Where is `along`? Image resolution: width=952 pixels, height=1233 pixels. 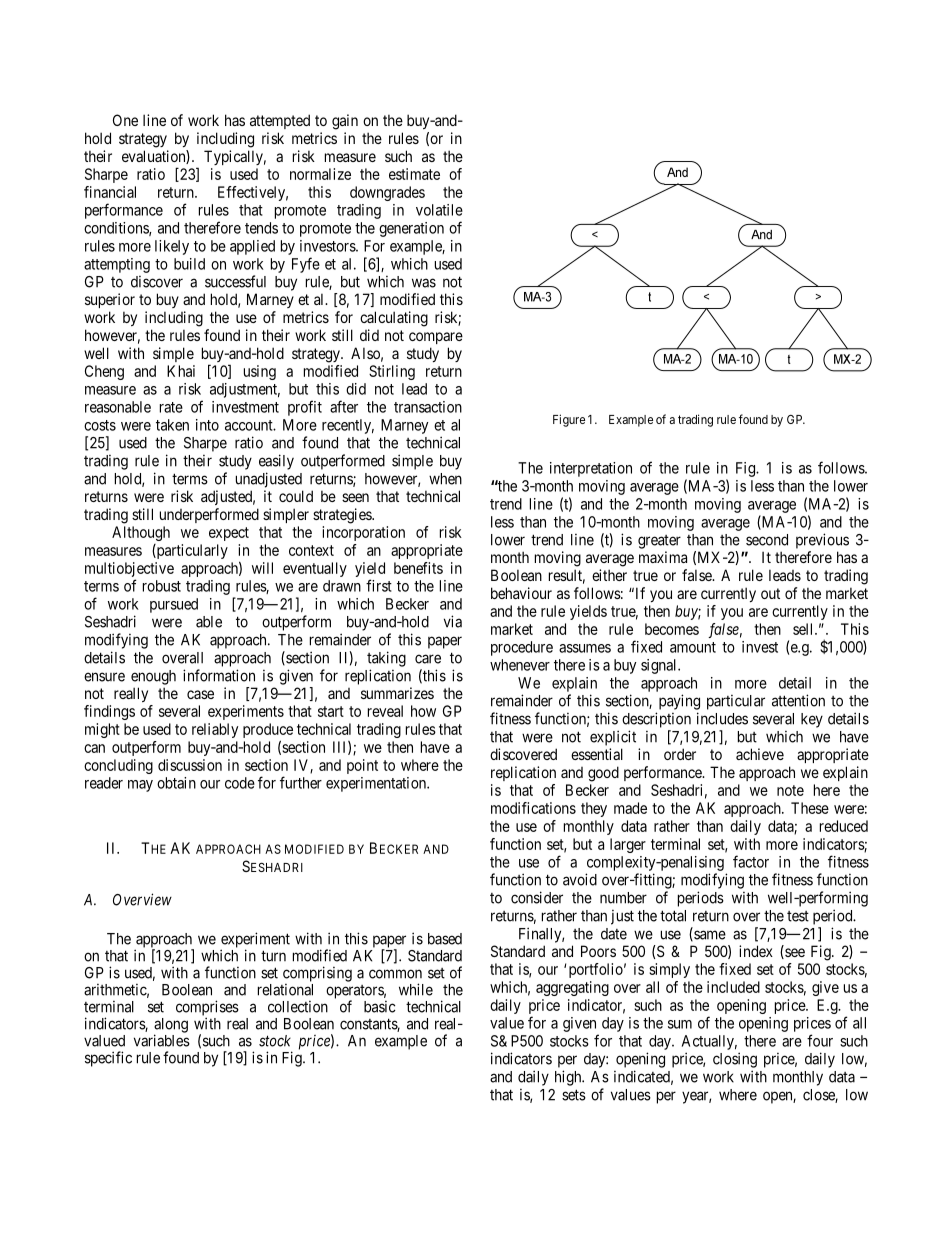 along is located at coordinates (171, 1026).
